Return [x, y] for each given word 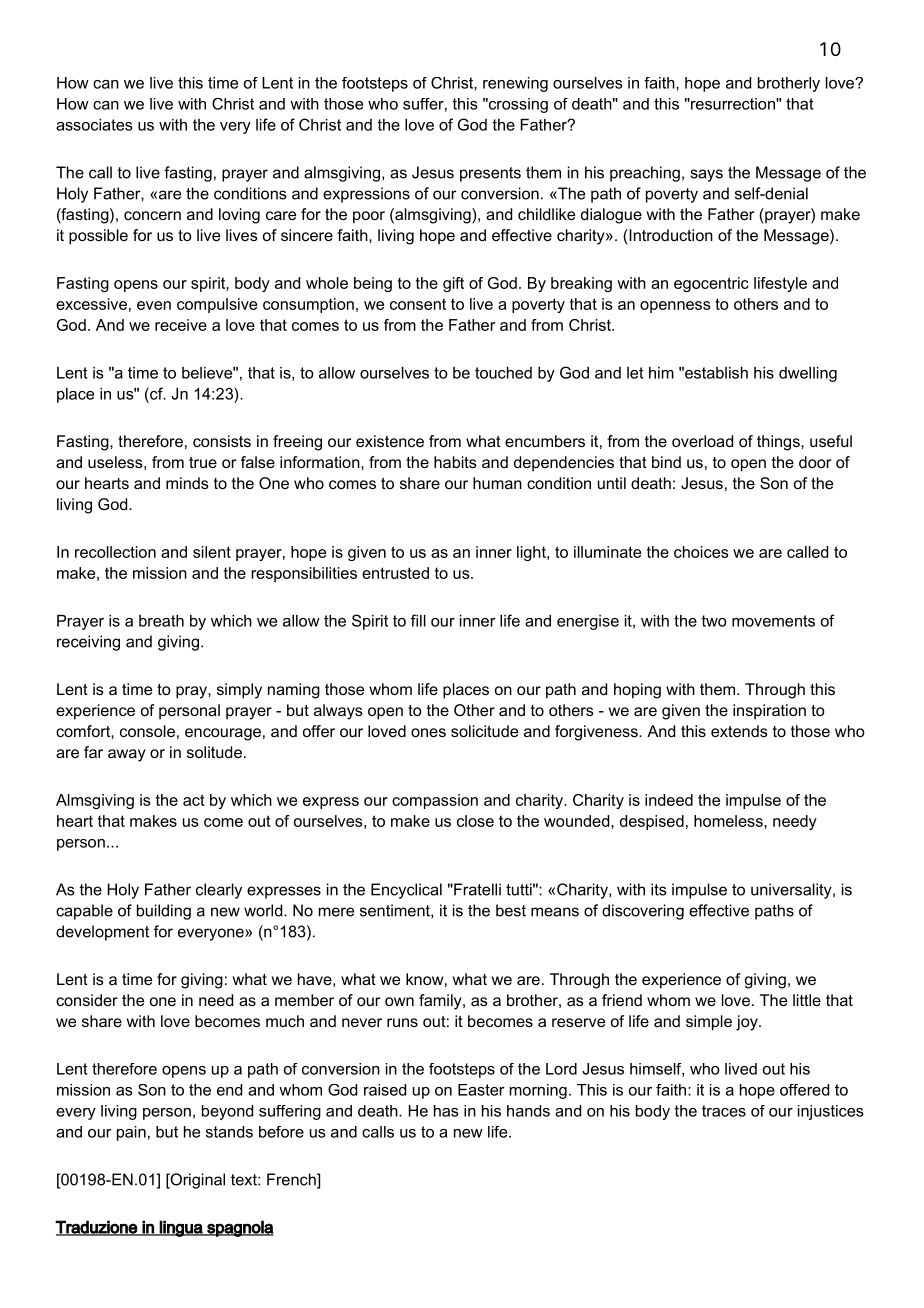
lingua [181, 1228]
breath [161, 621]
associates [94, 125]
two [714, 621]
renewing [515, 84]
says [706, 175]
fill [418, 620]
